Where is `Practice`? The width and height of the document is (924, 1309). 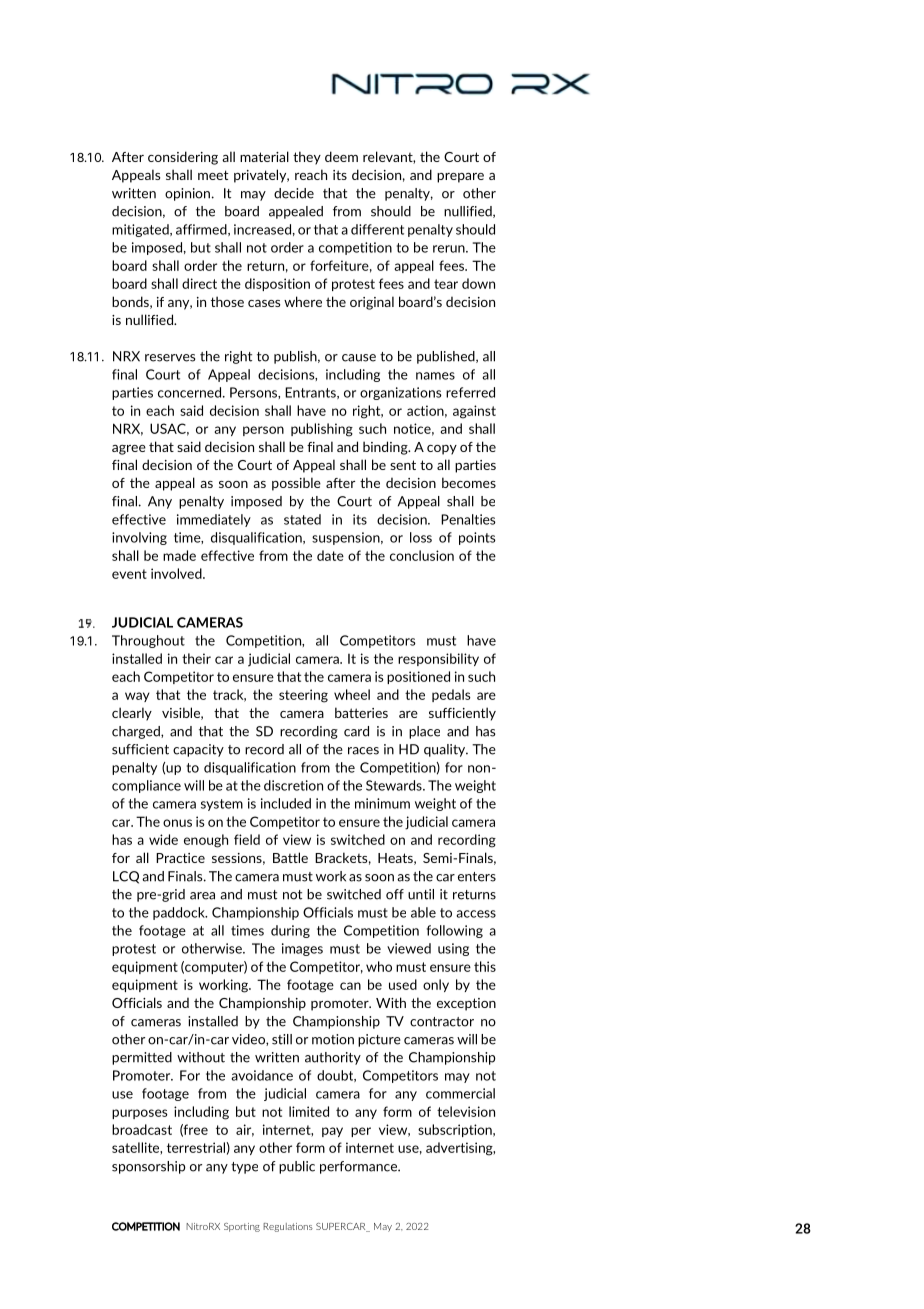 Practice is located at coordinates (180, 858).
